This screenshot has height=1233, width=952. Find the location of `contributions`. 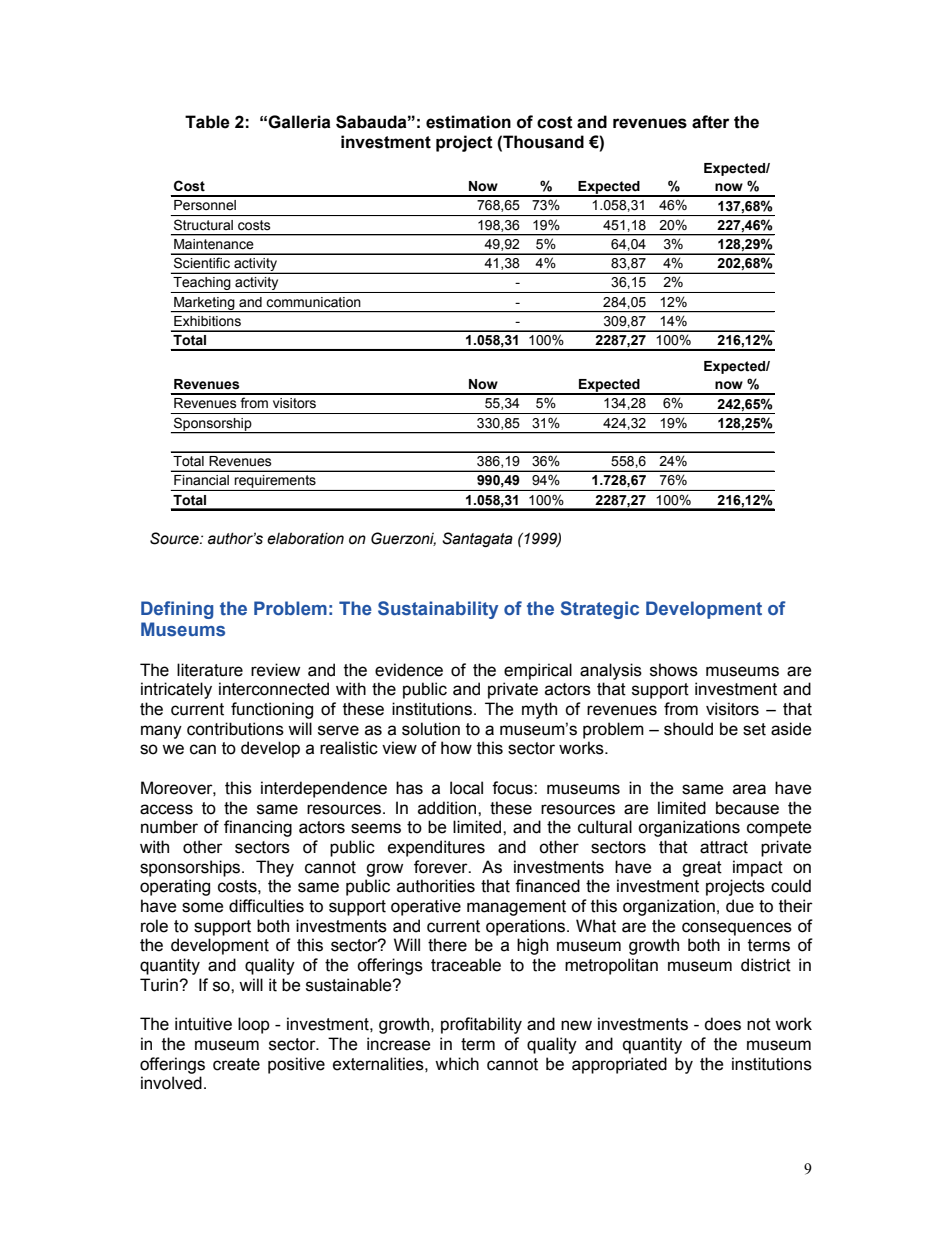

contributions is located at coordinates (235, 729).
